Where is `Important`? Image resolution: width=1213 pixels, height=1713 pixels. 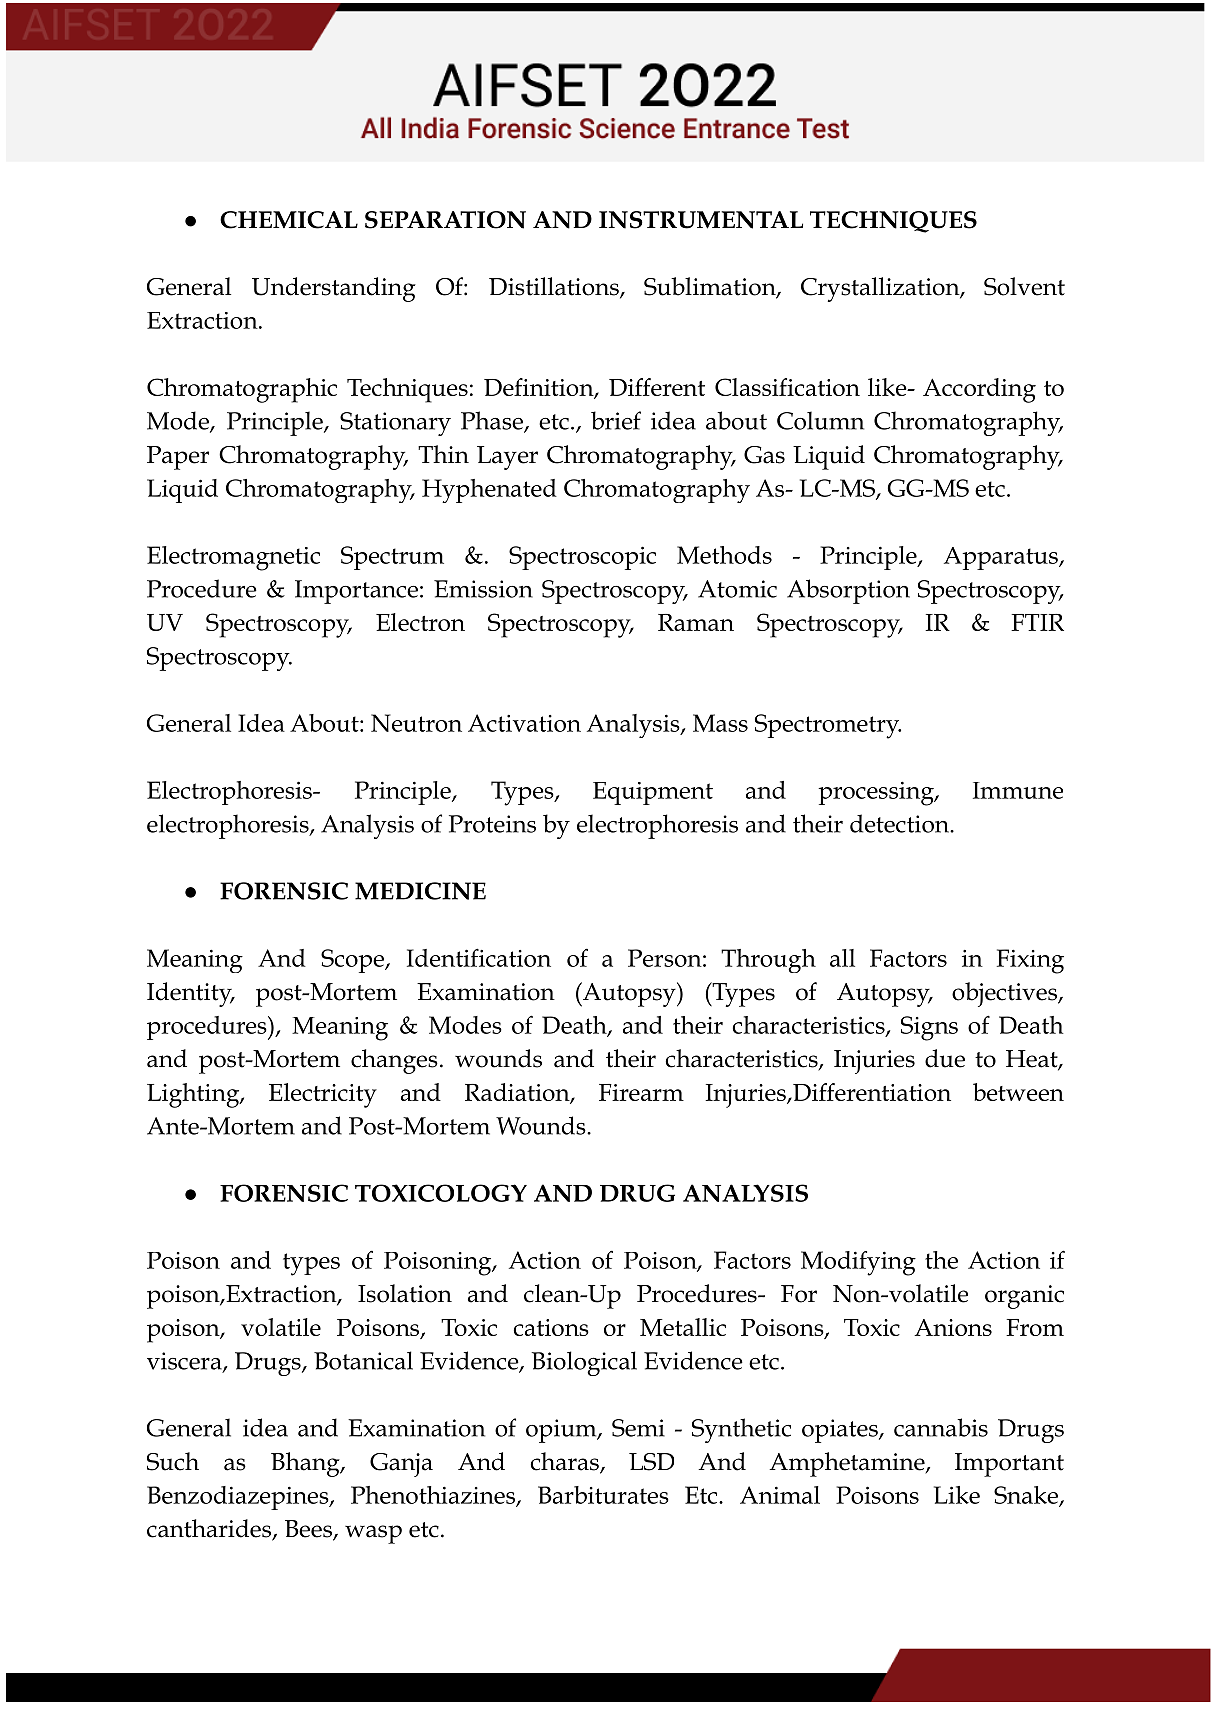 Important is located at coordinates (1009, 1465).
